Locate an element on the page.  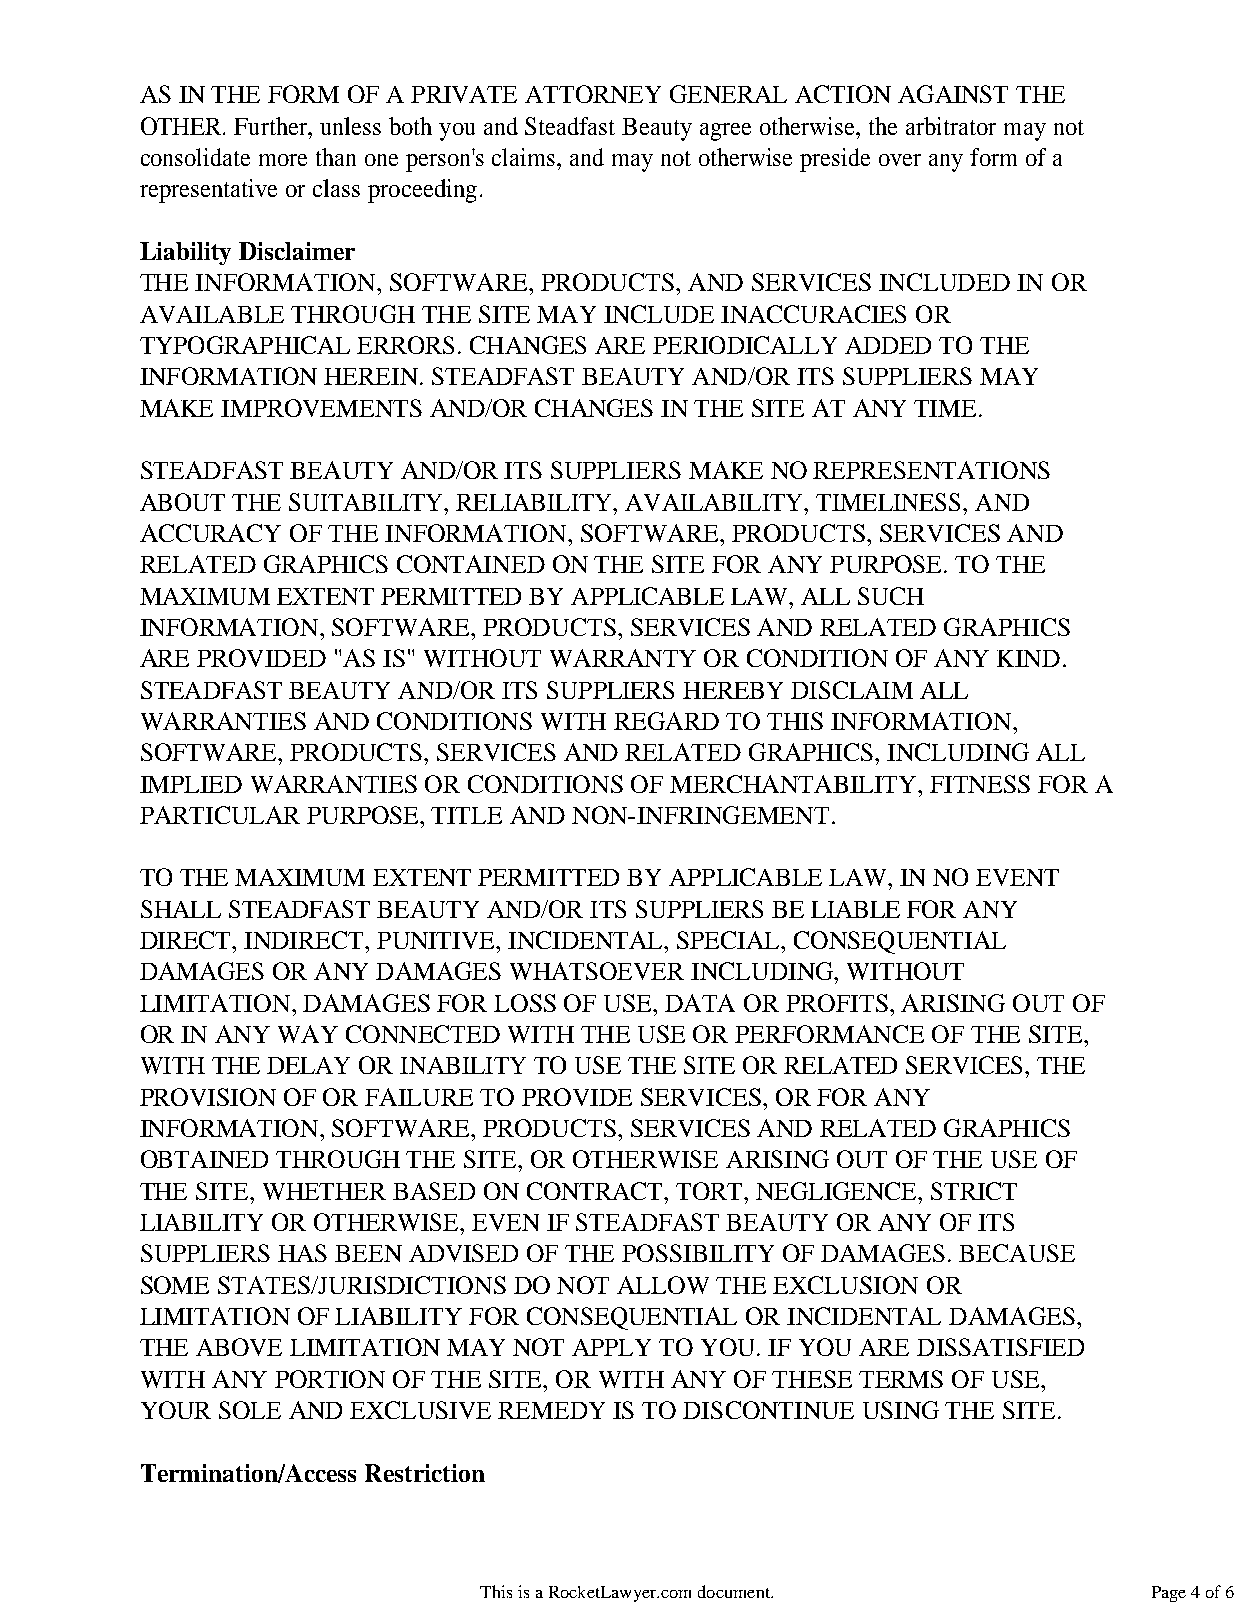
DATA is located at coordinates (700, 1003).
